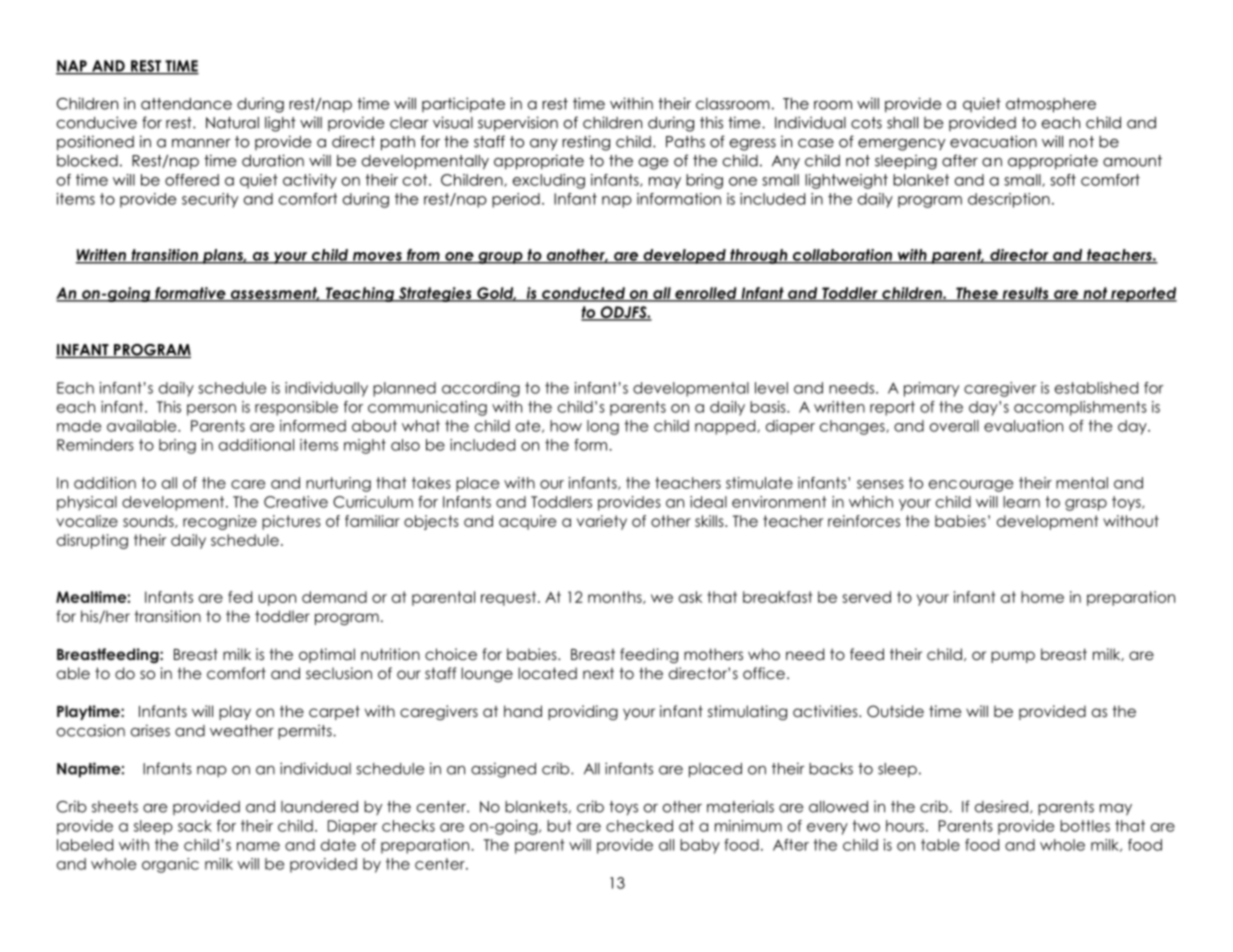  I want to click on supervision, so click(518, 124).
